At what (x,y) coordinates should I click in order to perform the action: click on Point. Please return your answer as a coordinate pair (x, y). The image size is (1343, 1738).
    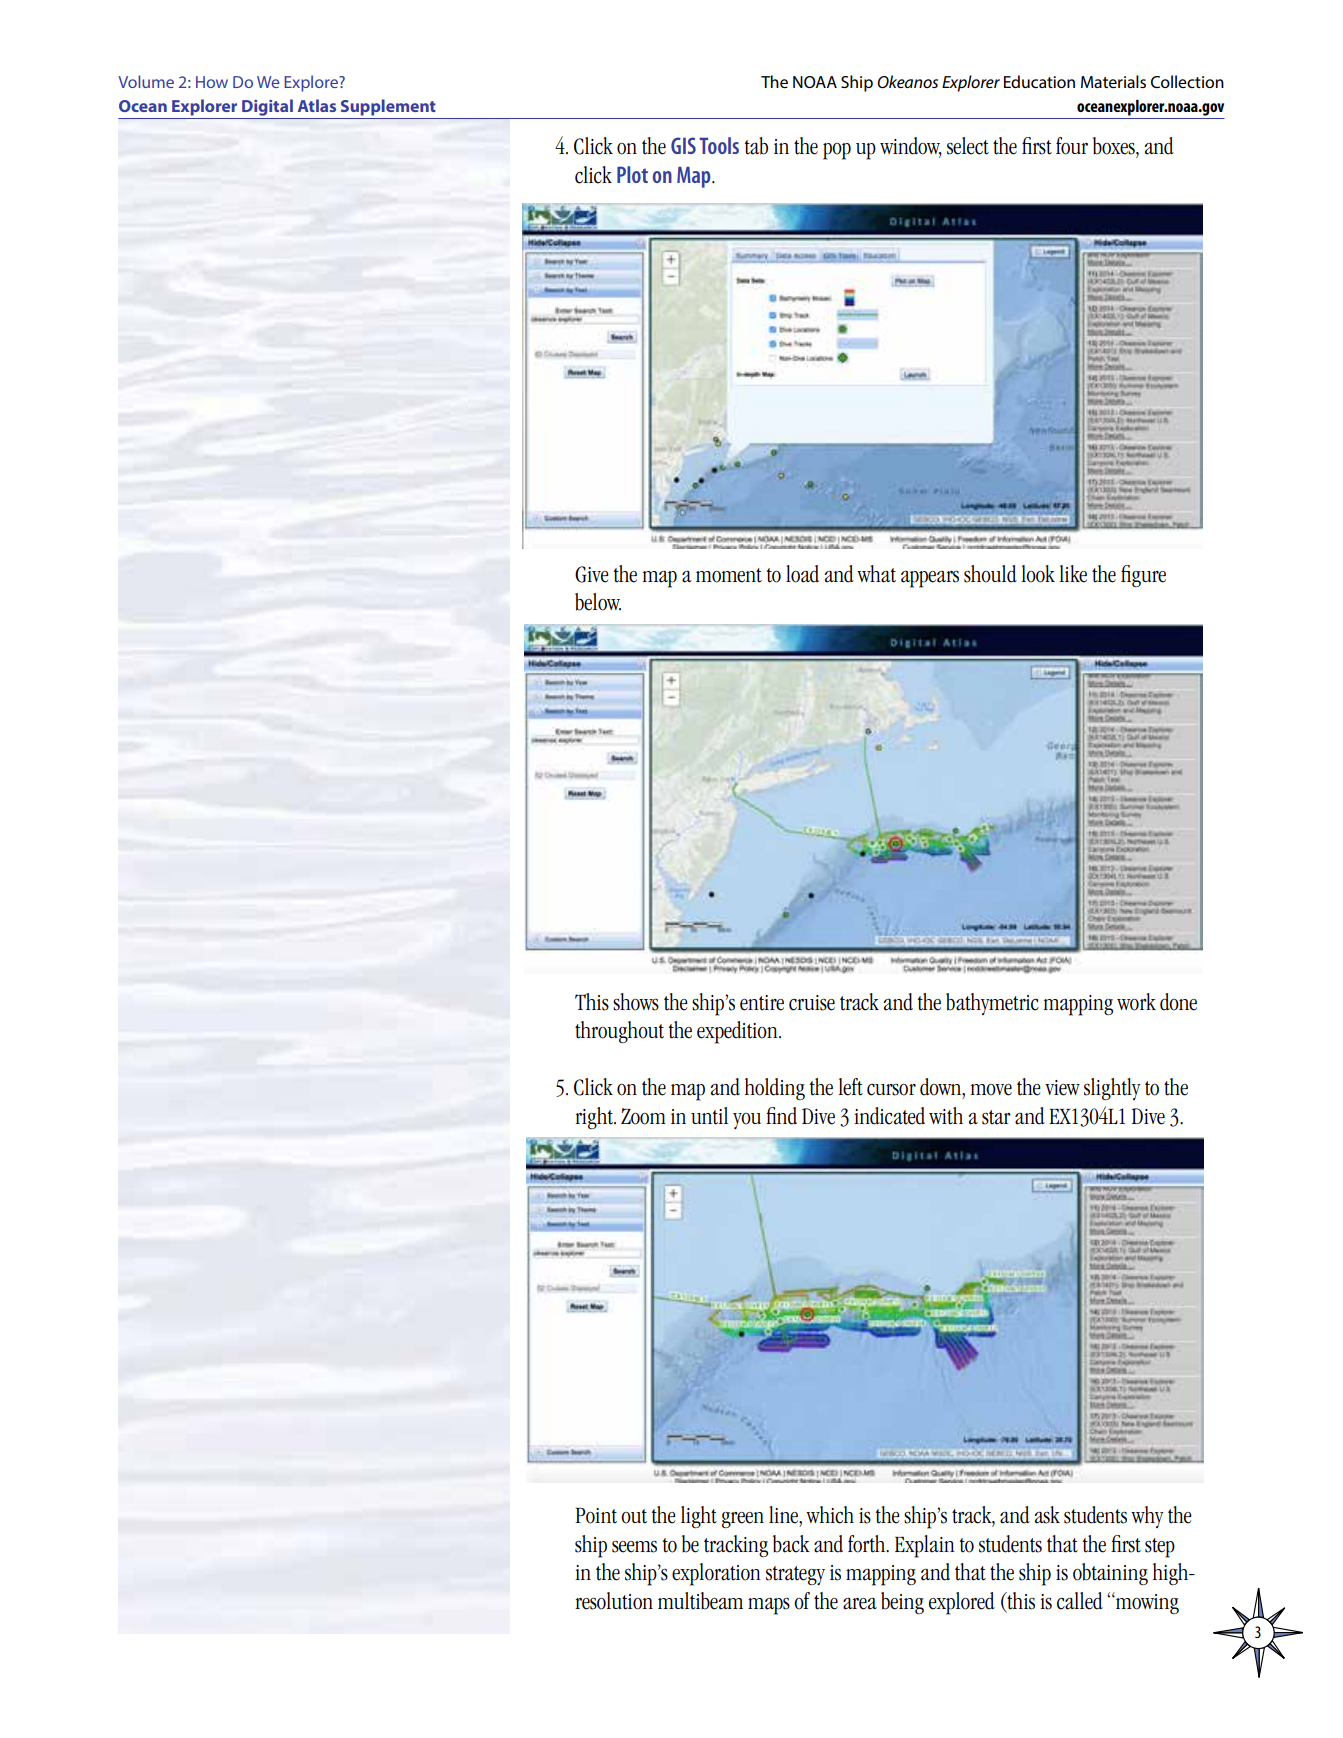
    Looking at the image, I should click on (596, 1515).
